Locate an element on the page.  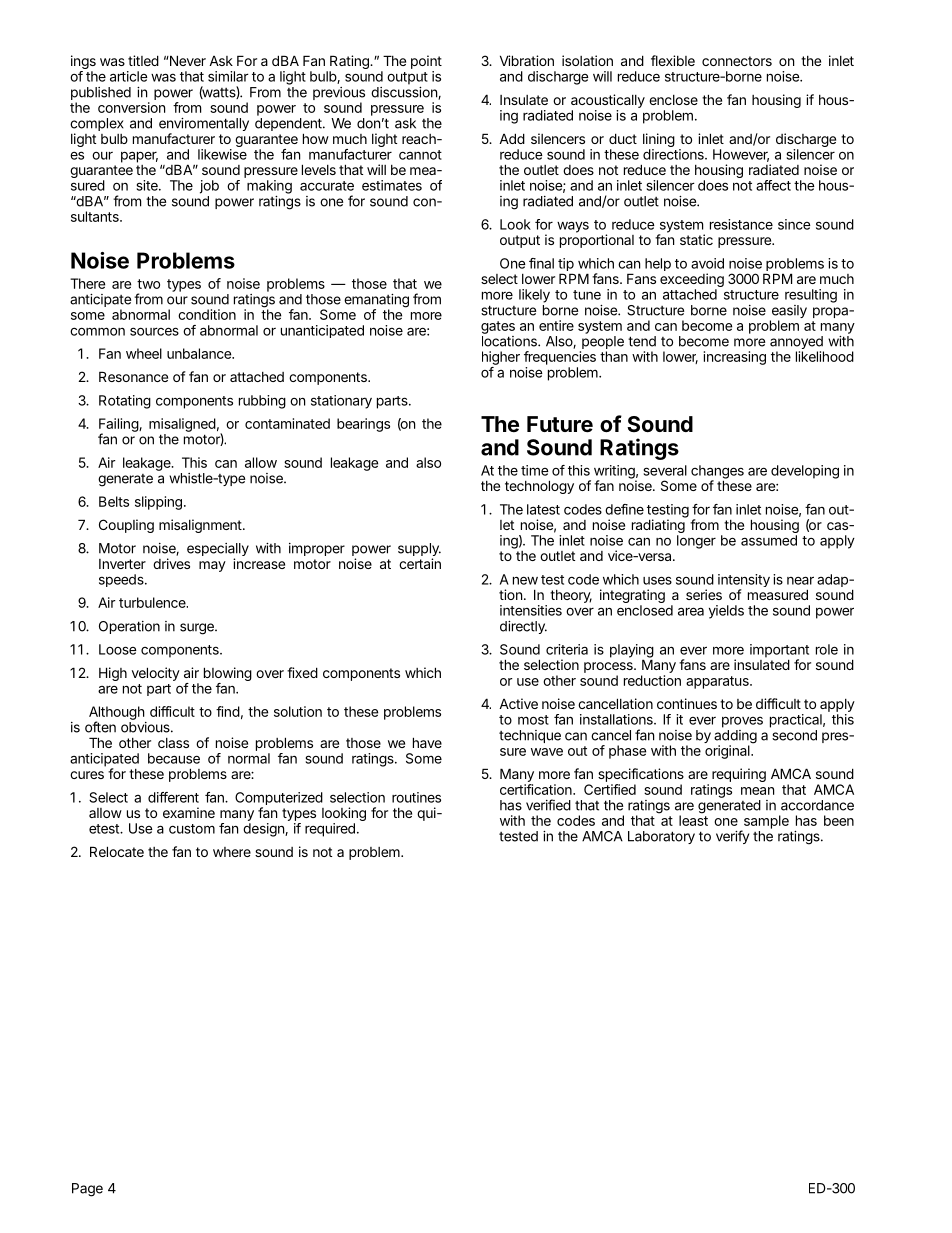
Page is located at coordinates (87, 1190).
